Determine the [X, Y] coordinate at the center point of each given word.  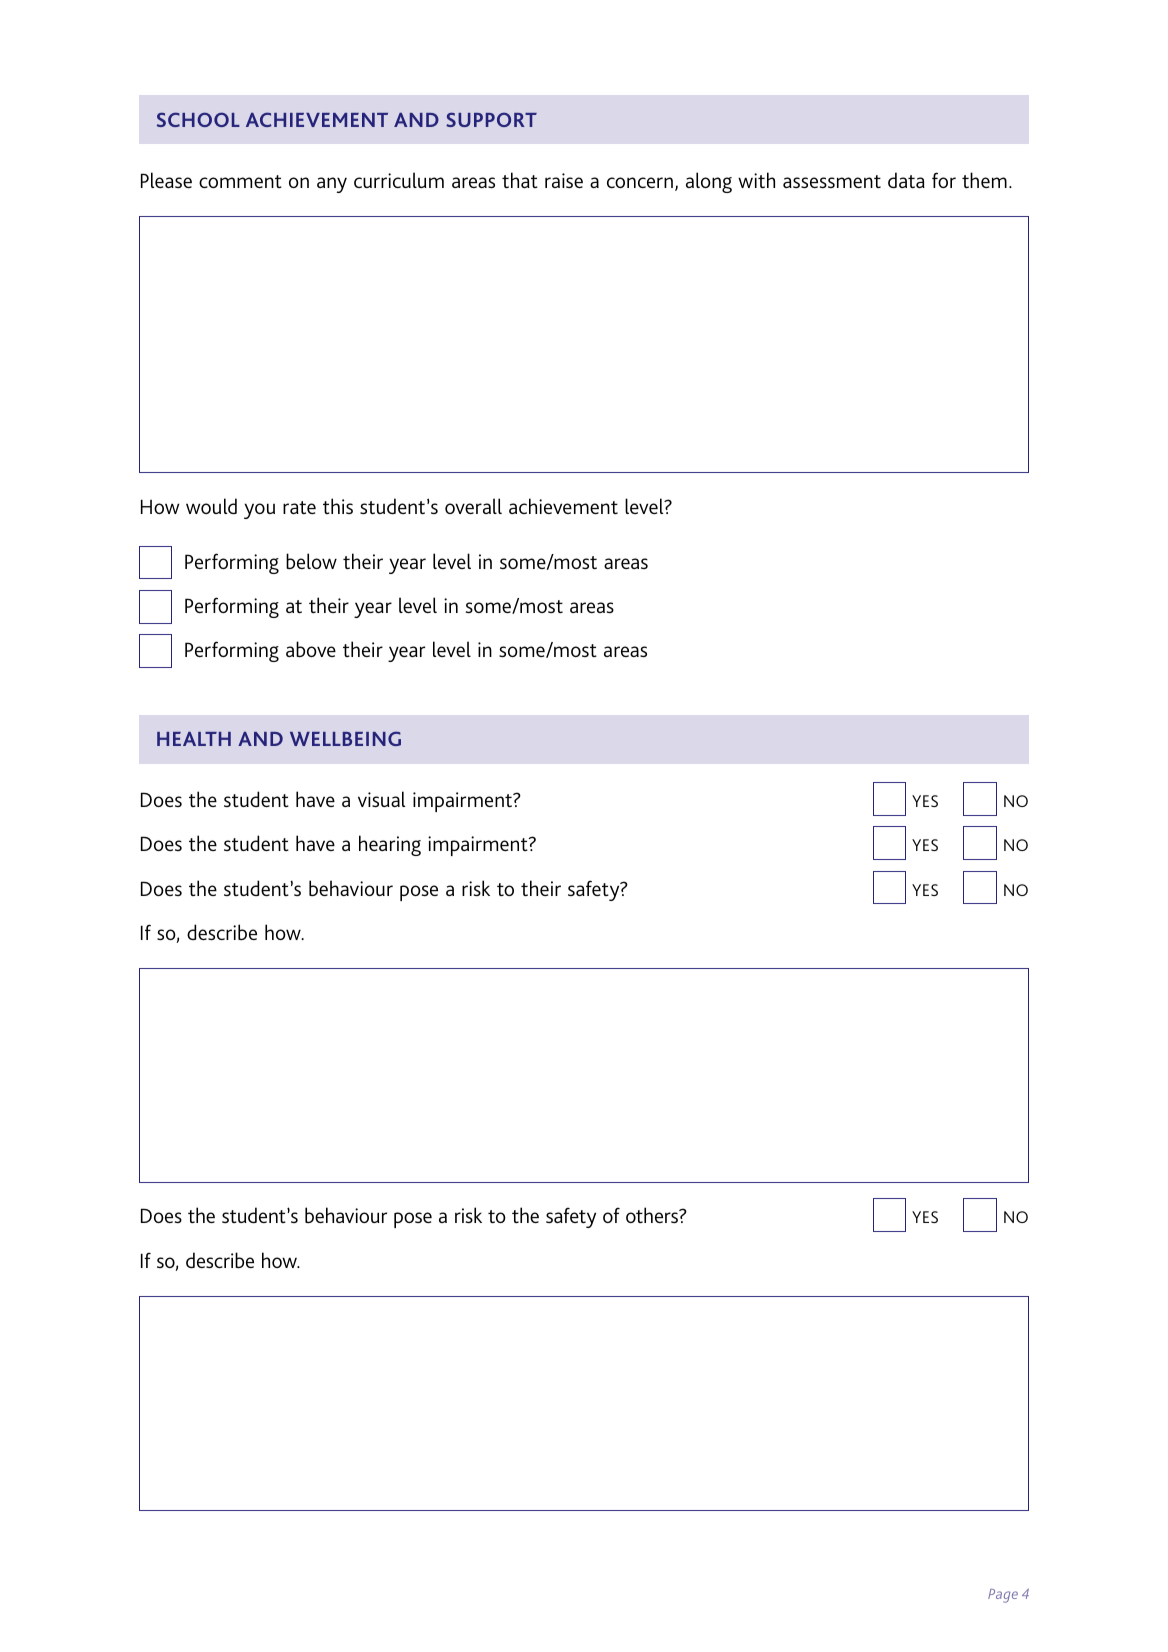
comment [240, 181]
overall [473, 506]
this [338, 506]
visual [381, 799]
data [906, 180]
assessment [832, 181]
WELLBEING [345, 738]
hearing [390, 845]
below [311, 561]
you [259, 511]
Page [1003, 1596]
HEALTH [194, 739]
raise [564, 180]
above [311, 649]
